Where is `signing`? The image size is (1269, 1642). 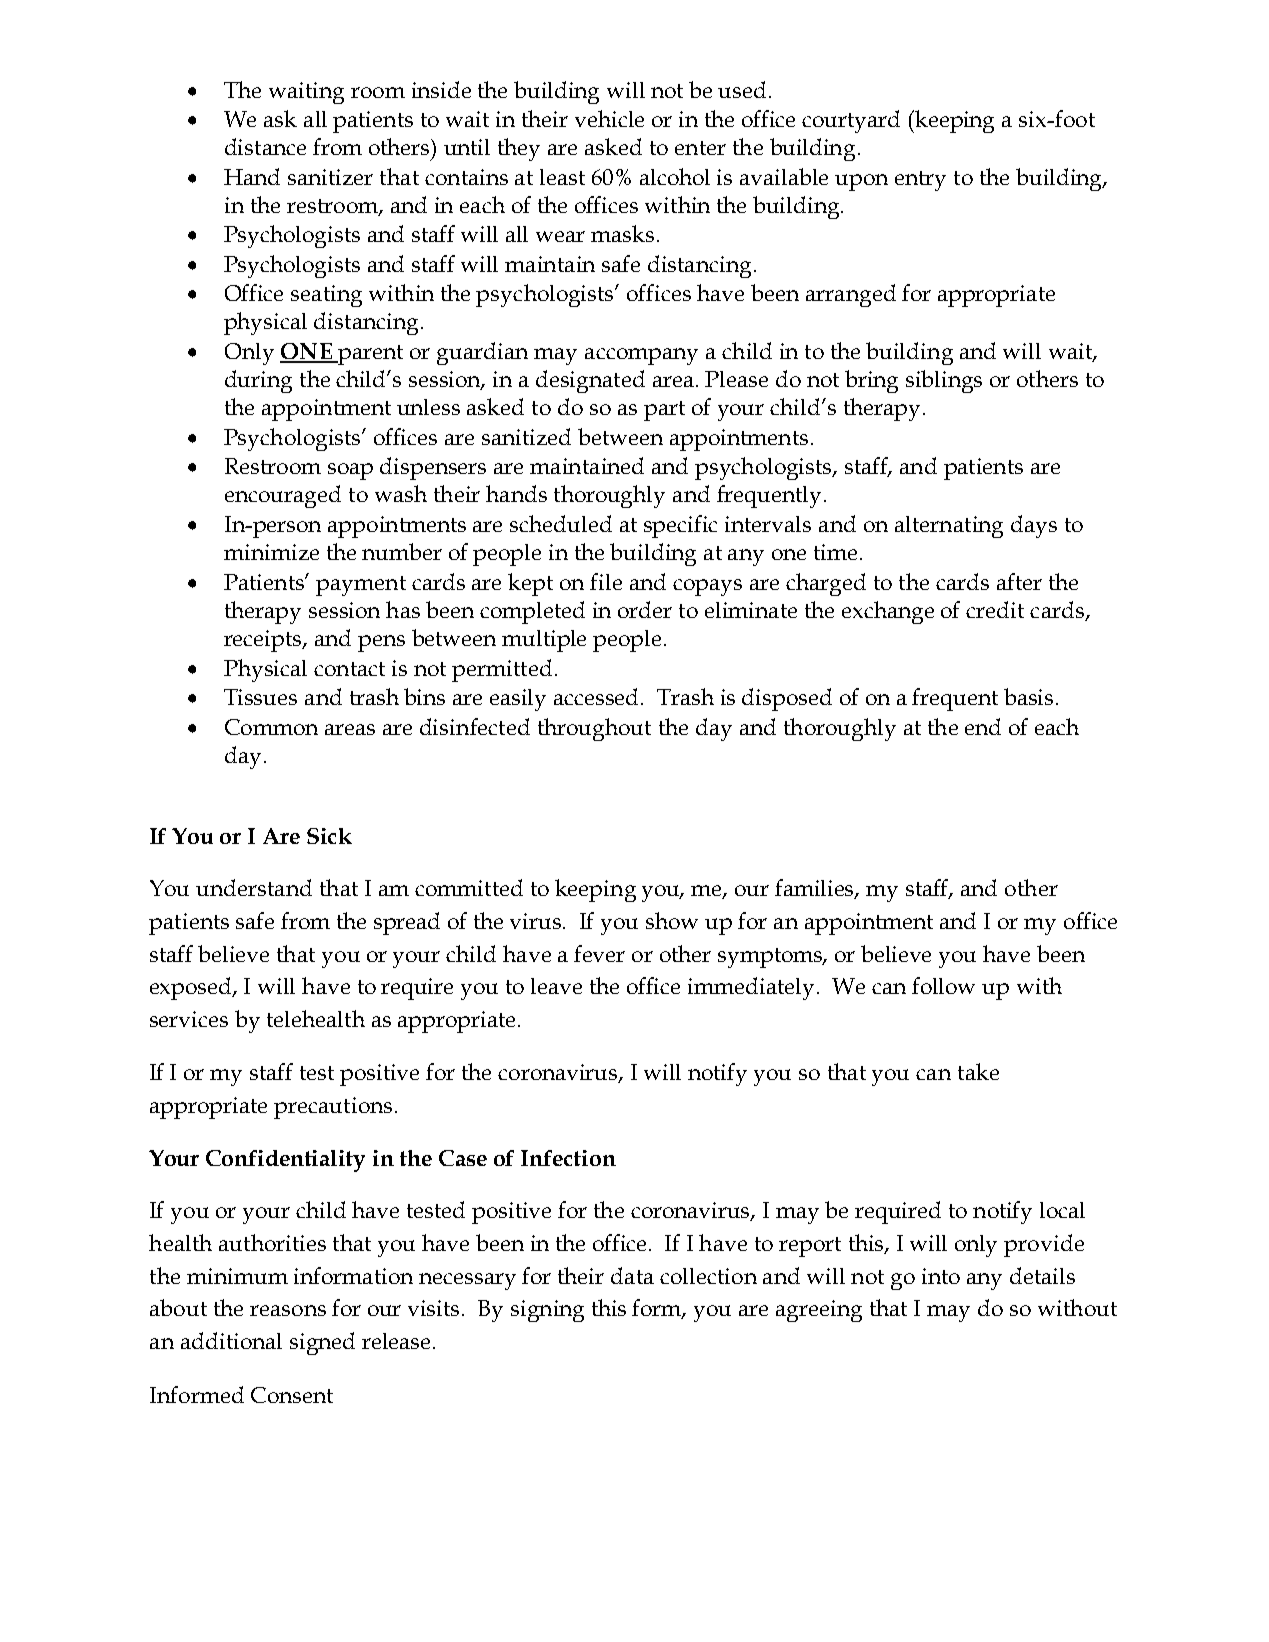 signing is located at coordinates (547, 1311).
